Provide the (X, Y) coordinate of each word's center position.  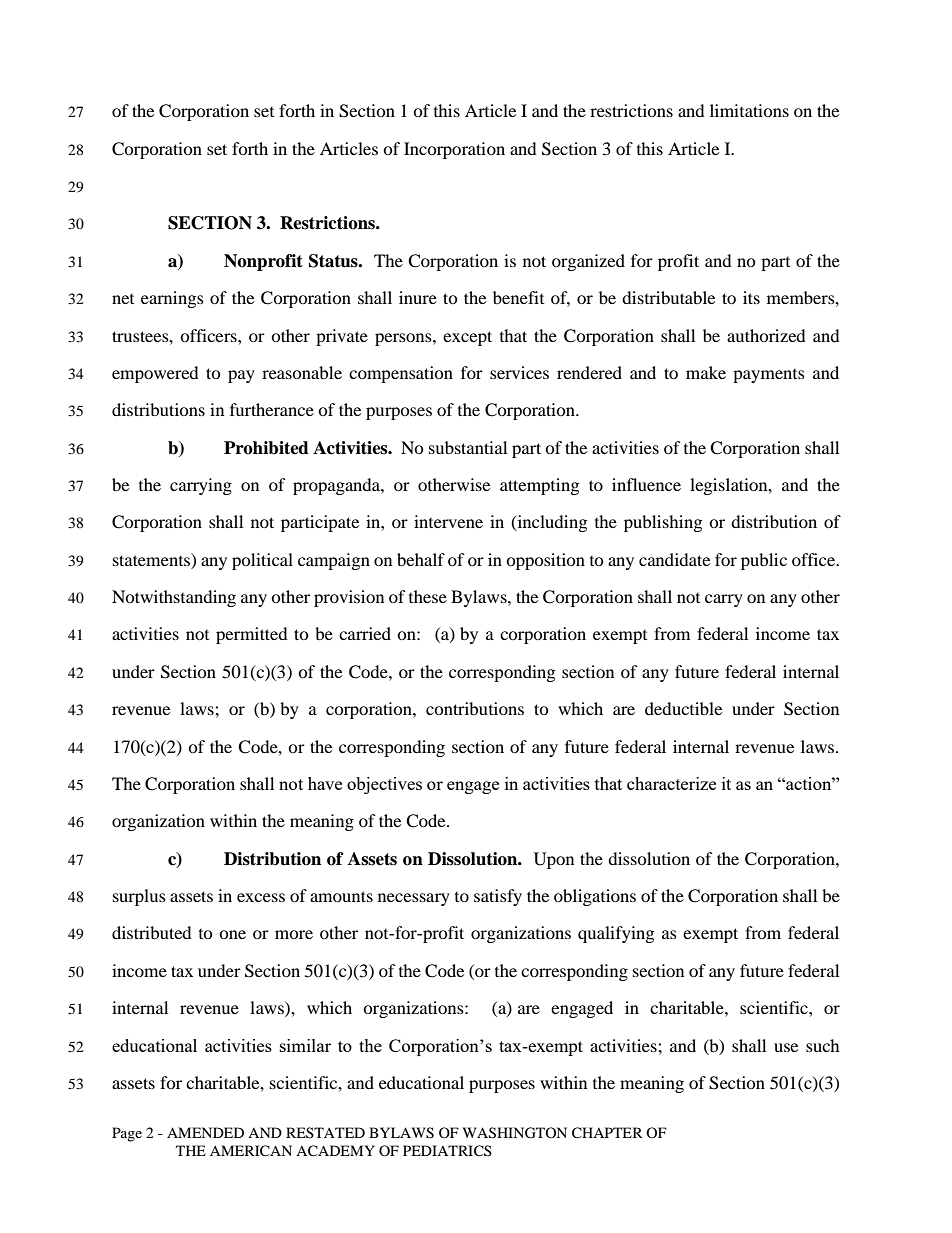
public (764, 561)
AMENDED (205, 1132)
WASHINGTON (515, 1133)
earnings (172, 299)
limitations (749, 110)
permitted (252, 635)
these (428, 596)
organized (588, 262)
